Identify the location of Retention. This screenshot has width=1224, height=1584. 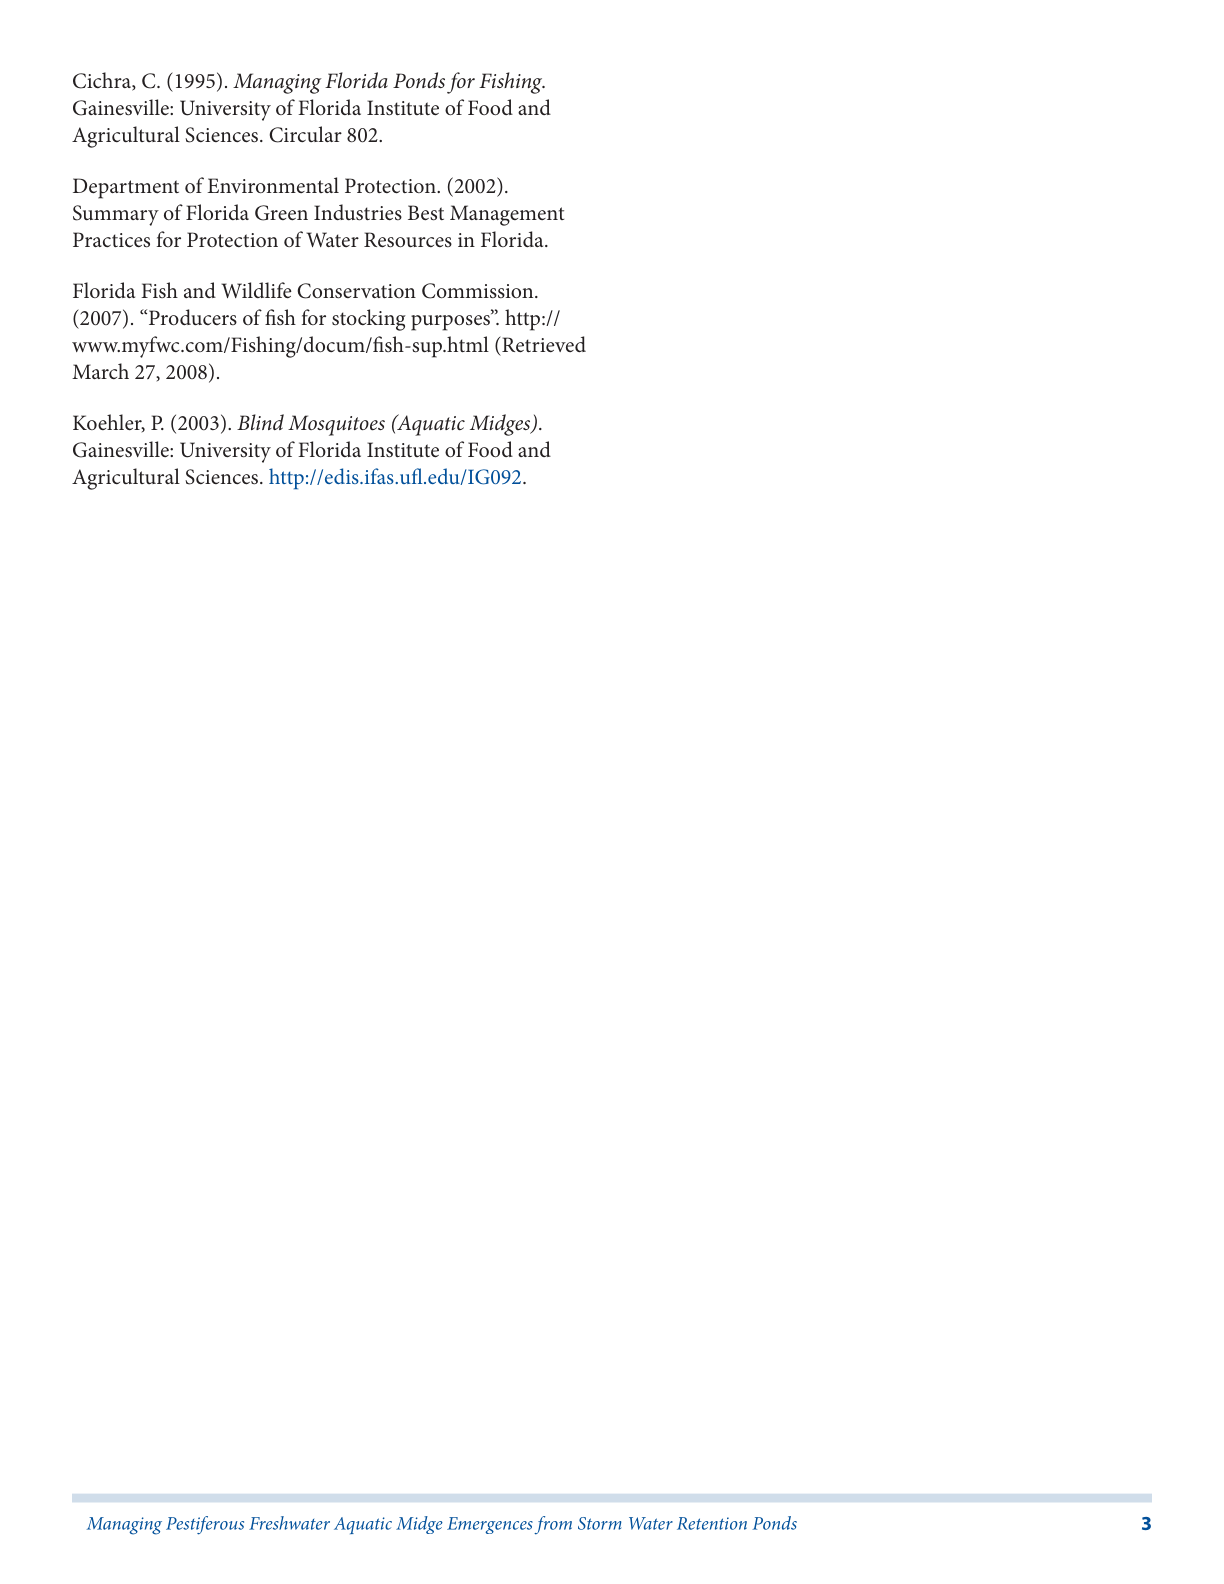
(712, 1523).
